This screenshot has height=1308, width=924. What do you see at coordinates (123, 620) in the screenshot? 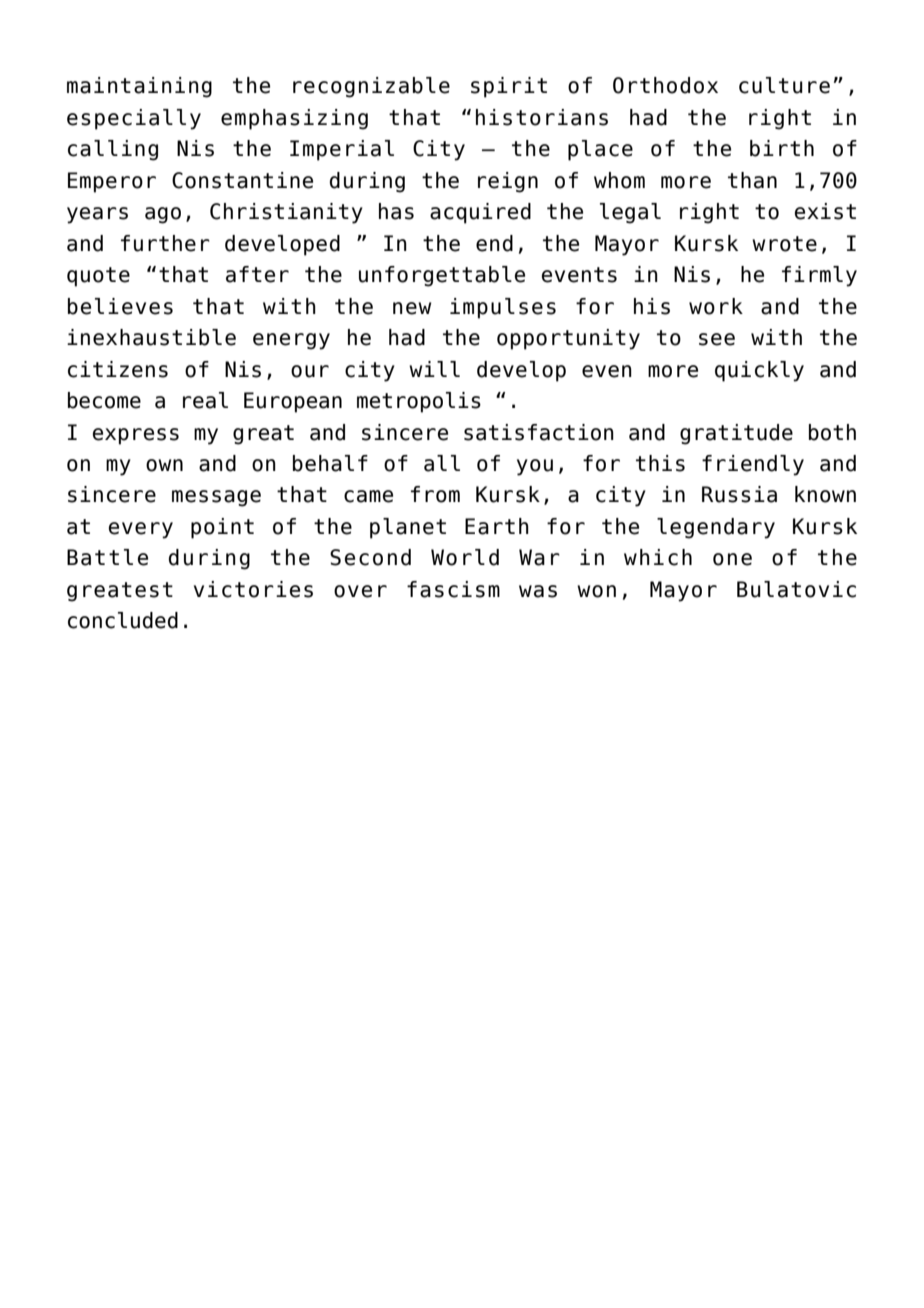
I see `concluded` at bounding box center [123, 620].
